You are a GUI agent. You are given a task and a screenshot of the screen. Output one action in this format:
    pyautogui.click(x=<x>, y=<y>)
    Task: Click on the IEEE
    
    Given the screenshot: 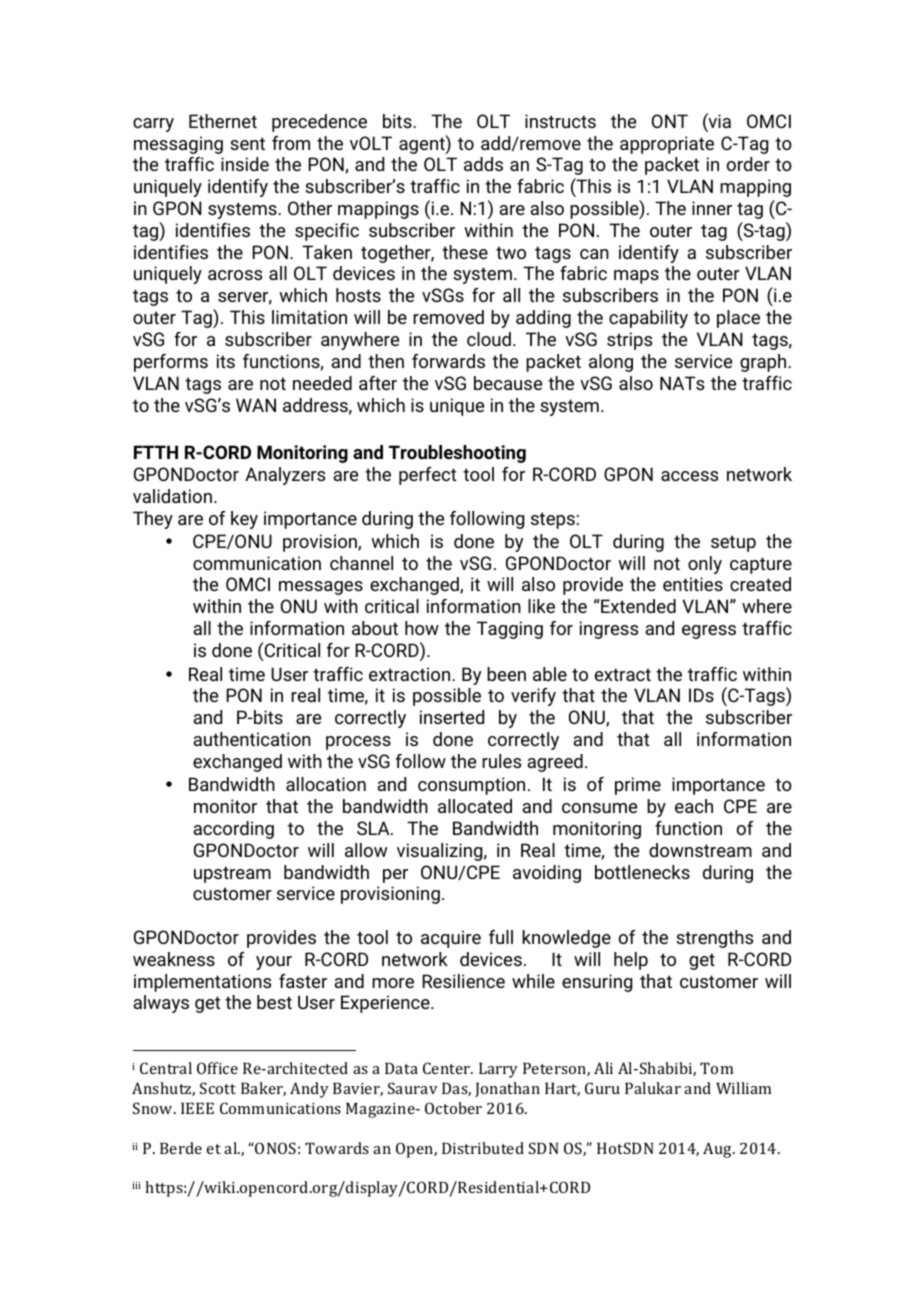 What is the action you would take?
    pyautogui.click(x=197, y=1108)
